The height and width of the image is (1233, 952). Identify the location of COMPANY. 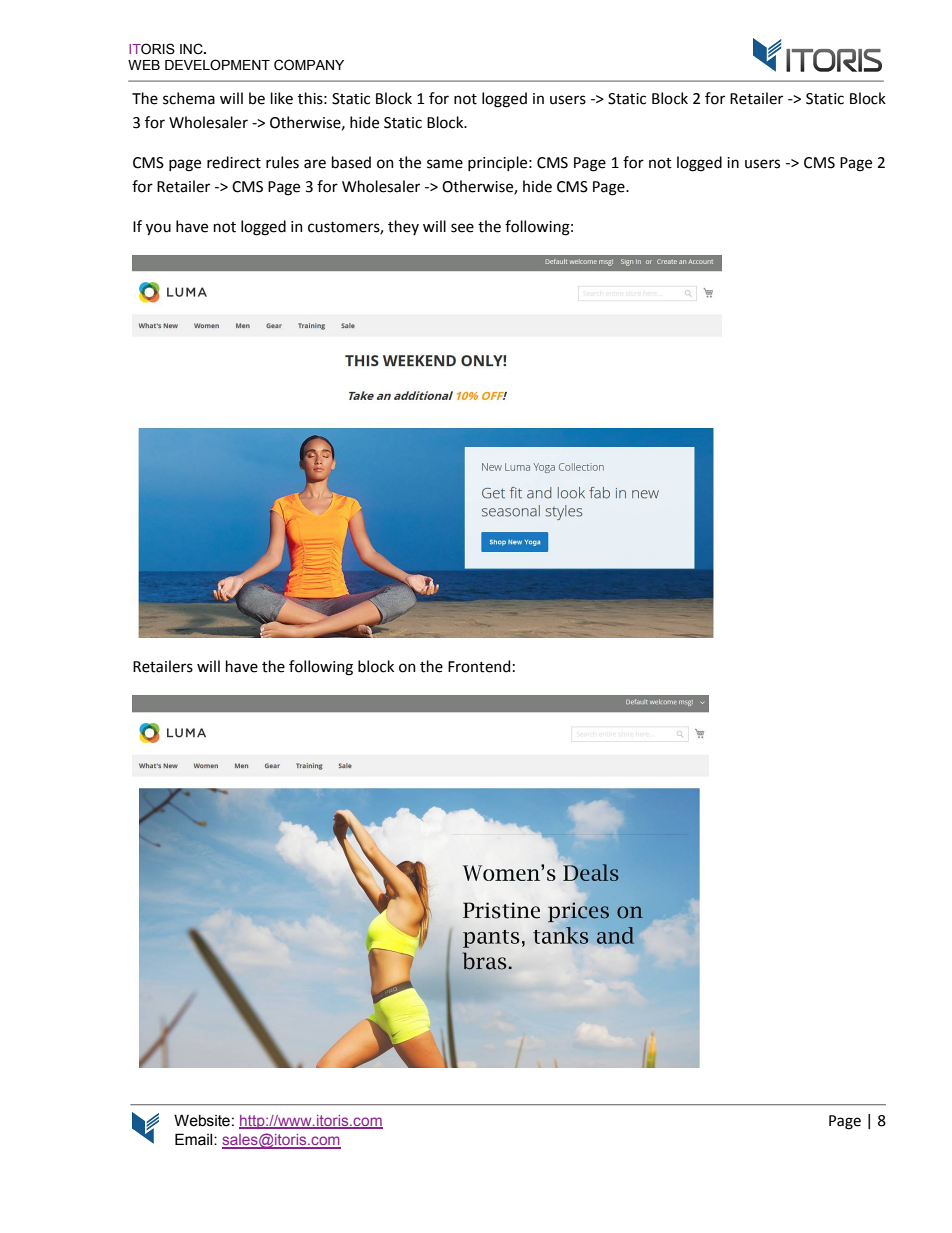
(309, 65).
